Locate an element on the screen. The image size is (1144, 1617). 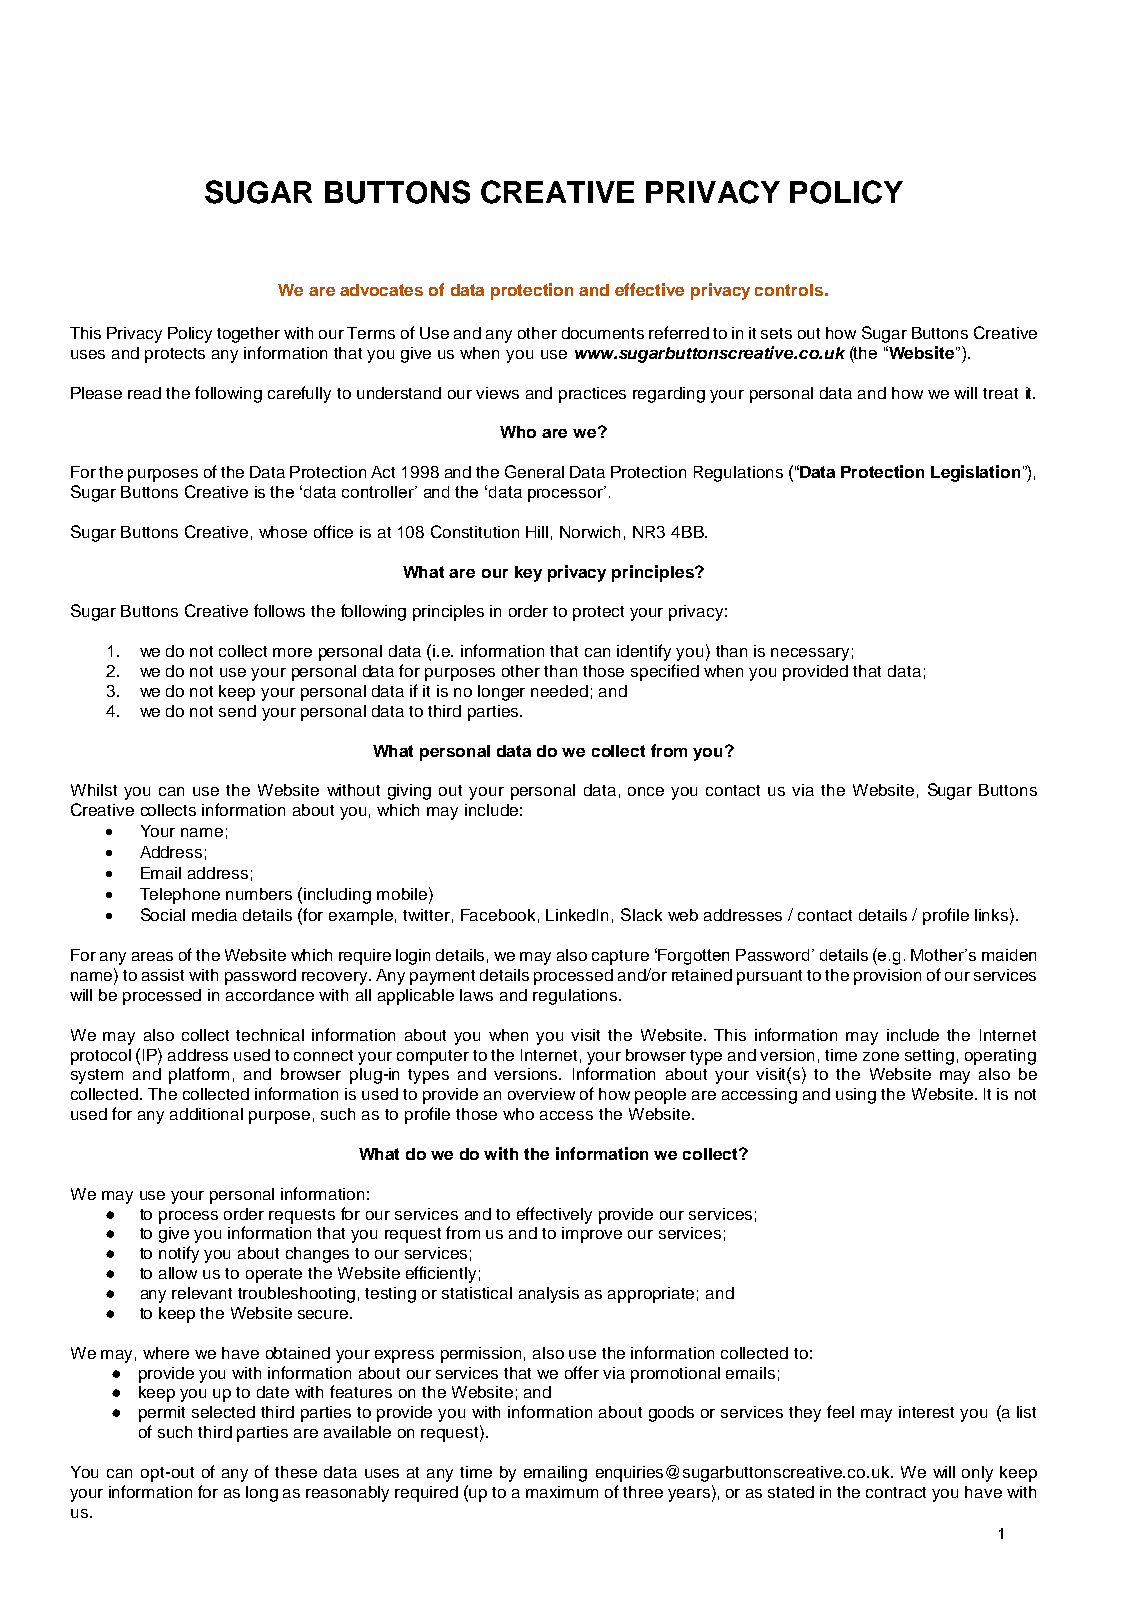
necessary is located at coordinates (810, 654).
